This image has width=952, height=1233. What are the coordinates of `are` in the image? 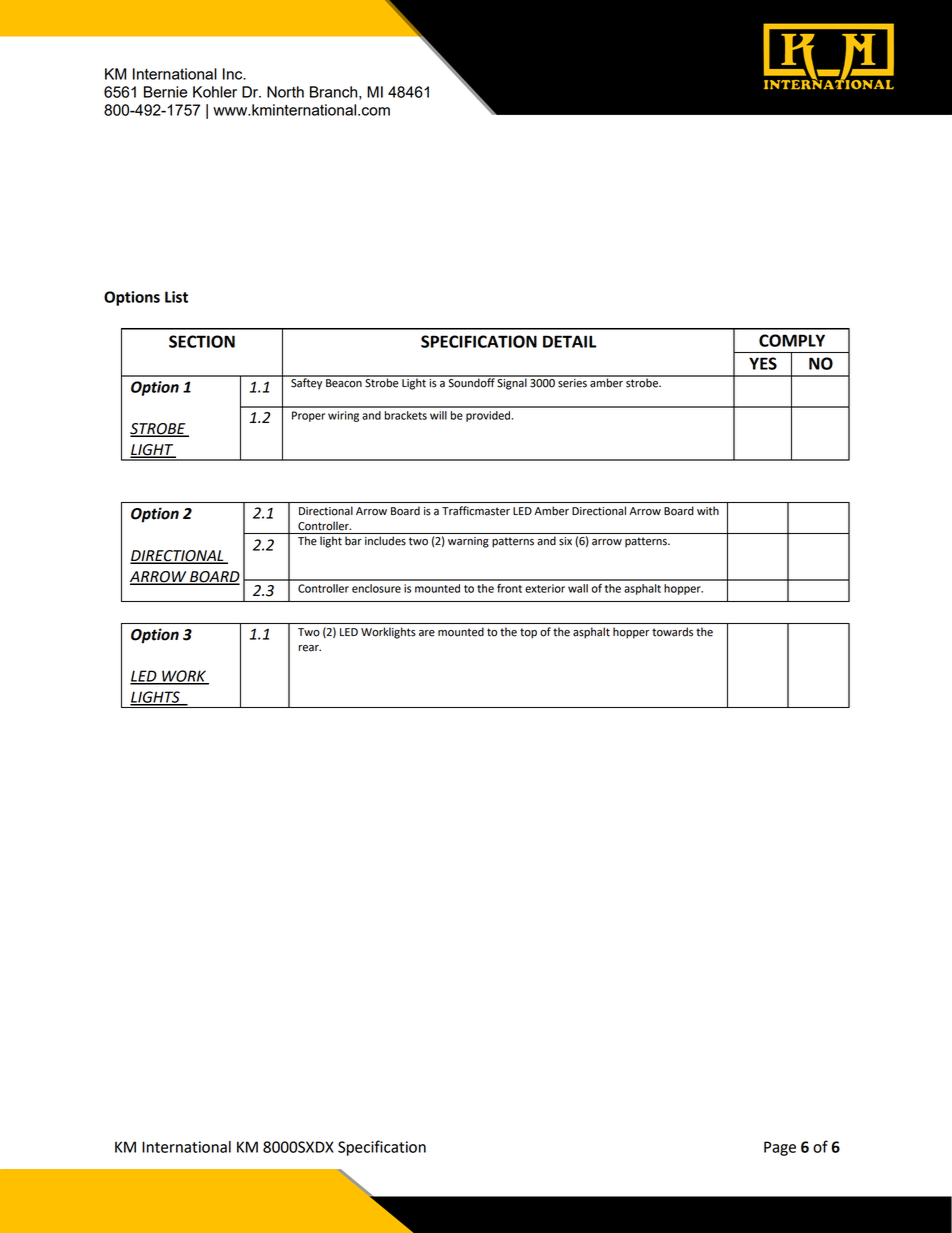 It's located at (427, 633).
